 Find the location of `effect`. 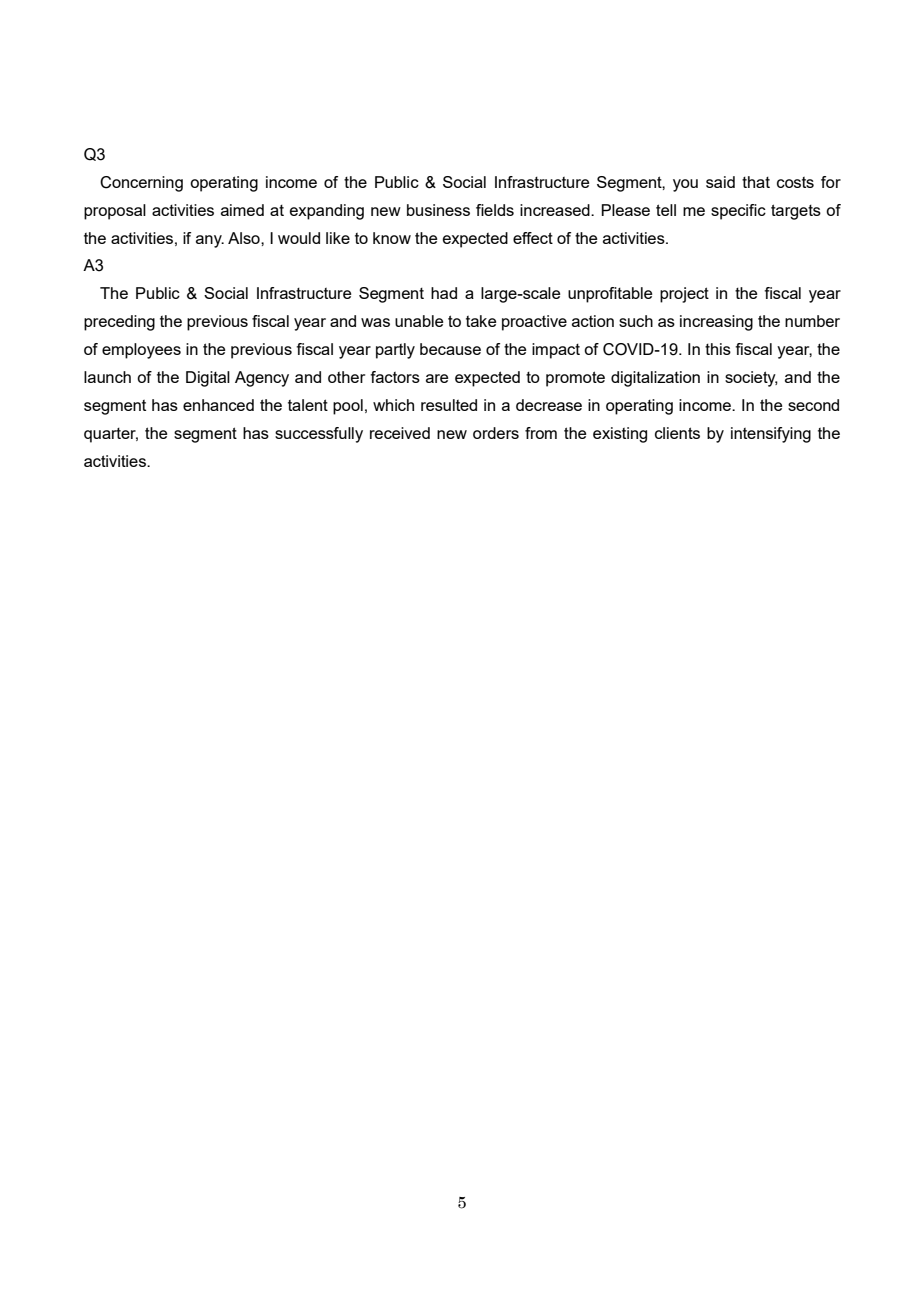

effect is located at coordinates (533, 238).
